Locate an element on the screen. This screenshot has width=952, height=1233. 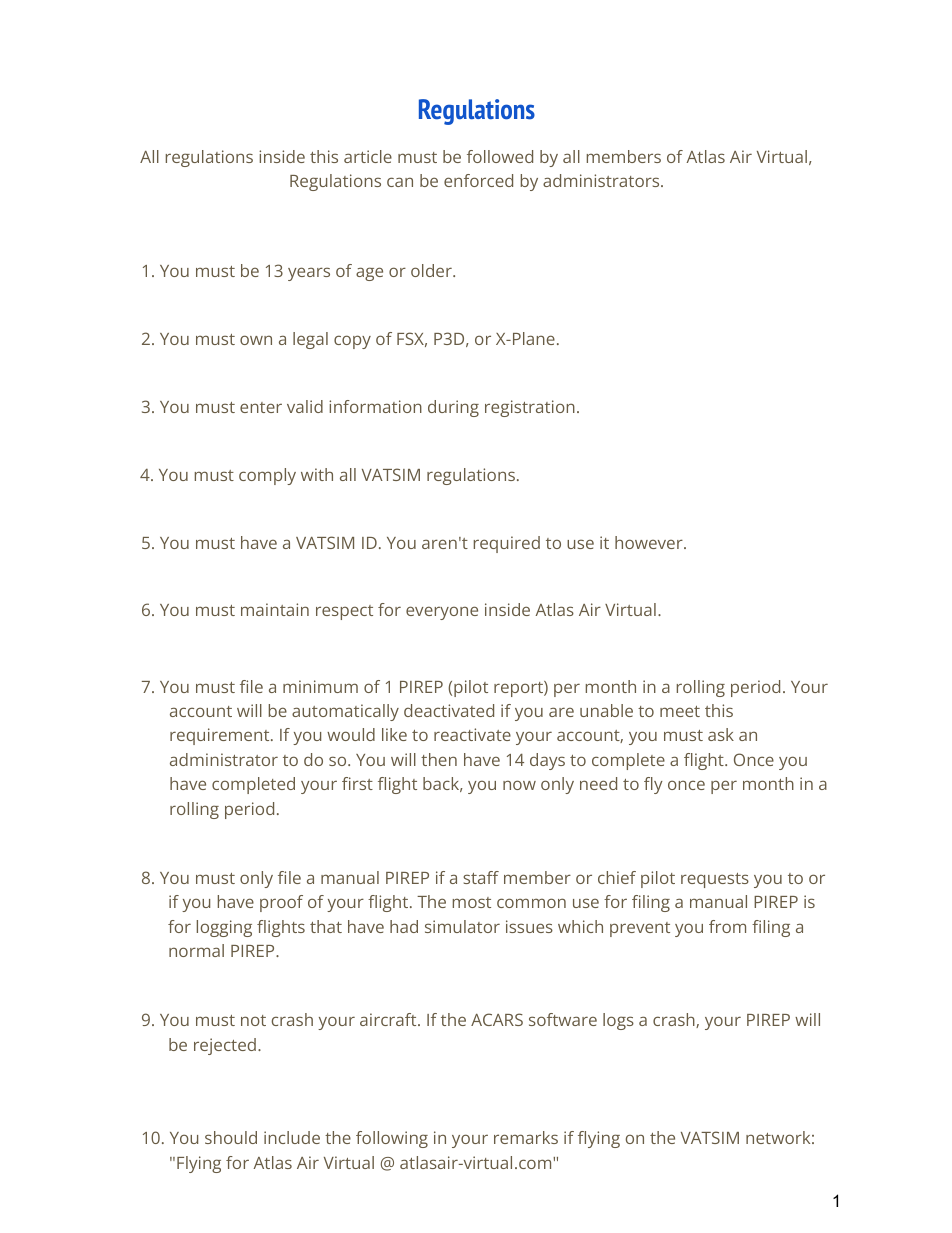
proof is located at coordinates (281, 903).
